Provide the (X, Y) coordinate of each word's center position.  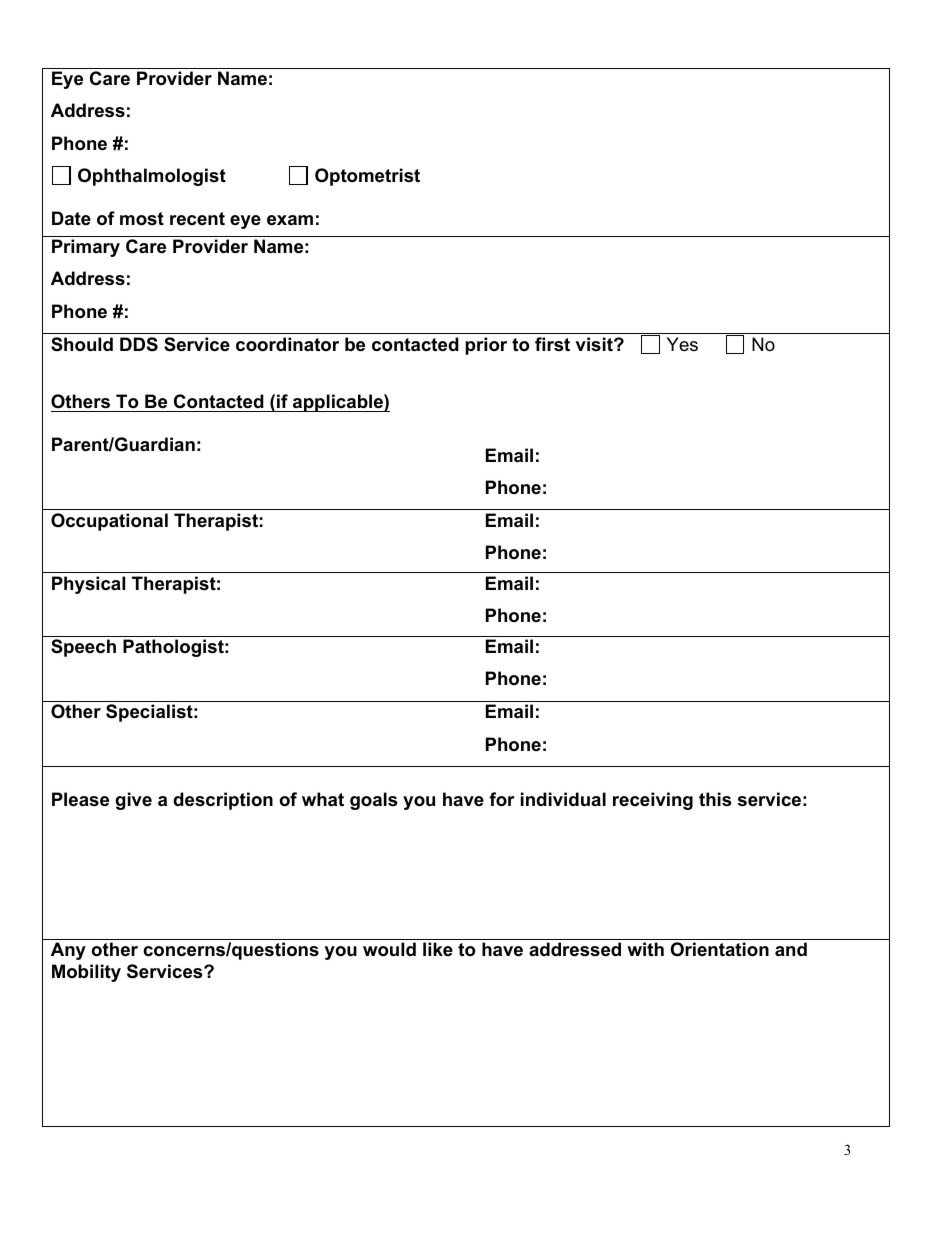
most (142, 219)
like (438, 949)
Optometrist (367, 177)
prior (486, 346)
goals (373, 801)
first (552, 344)
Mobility (86, 973)
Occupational (109, 522)
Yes (682, 344)
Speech (83, 648)
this (715, 799)
